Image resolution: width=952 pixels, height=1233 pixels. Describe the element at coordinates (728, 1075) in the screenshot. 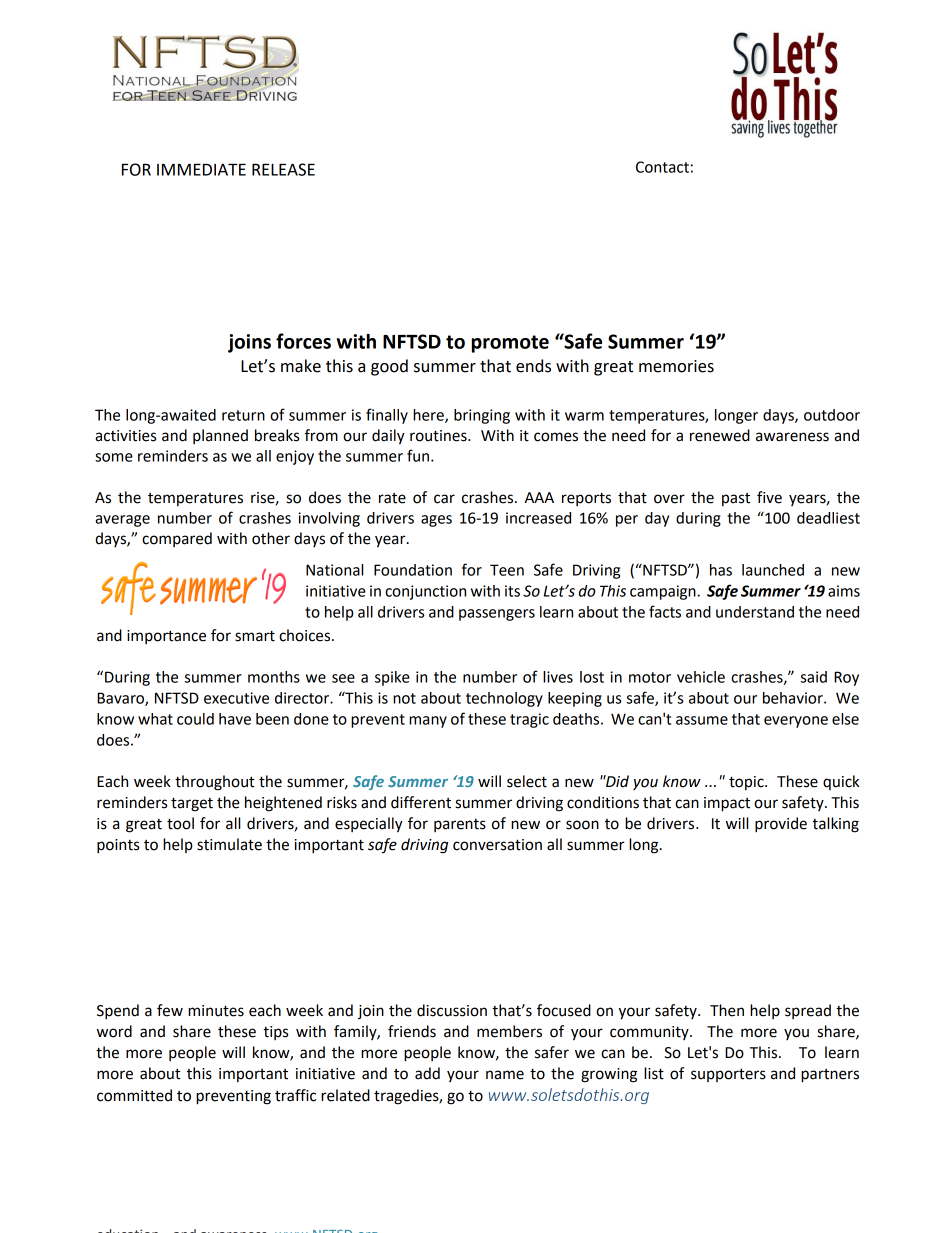

I see `supporters` at that location.
